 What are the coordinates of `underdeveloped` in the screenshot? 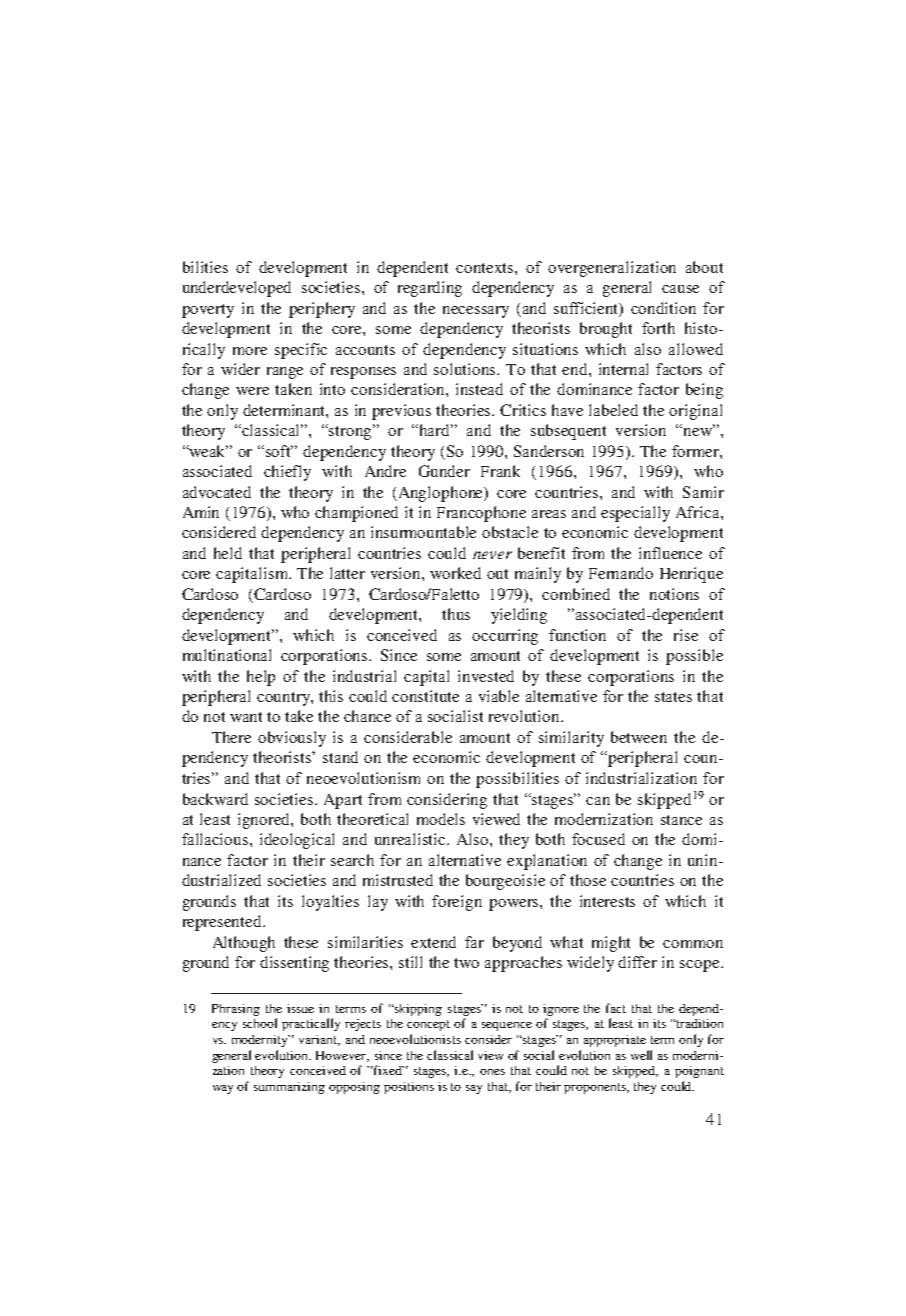 It's located at (237, 289).
